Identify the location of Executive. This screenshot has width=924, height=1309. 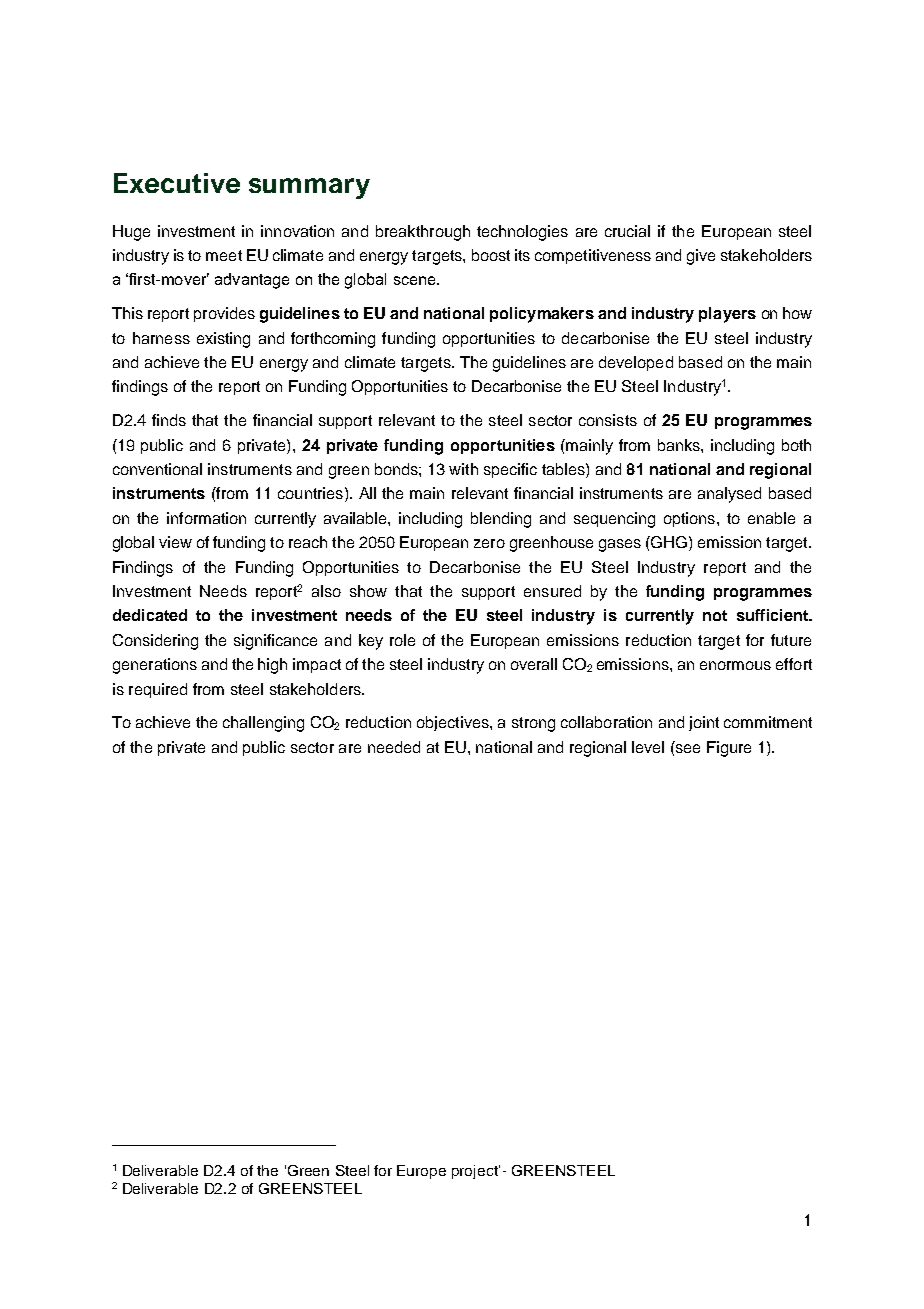
(177, 183).
